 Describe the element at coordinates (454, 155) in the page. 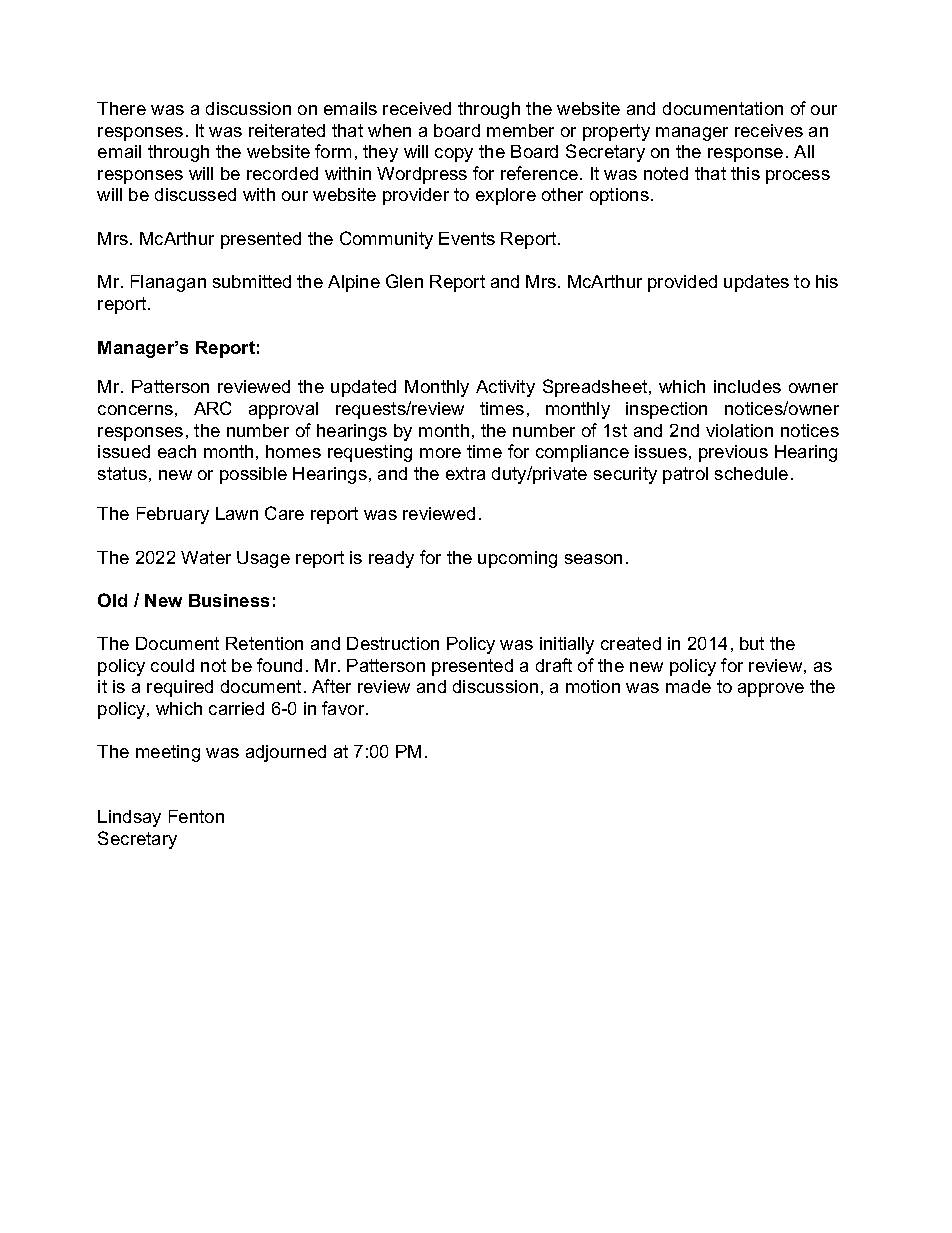

I see `copy` at that location.
